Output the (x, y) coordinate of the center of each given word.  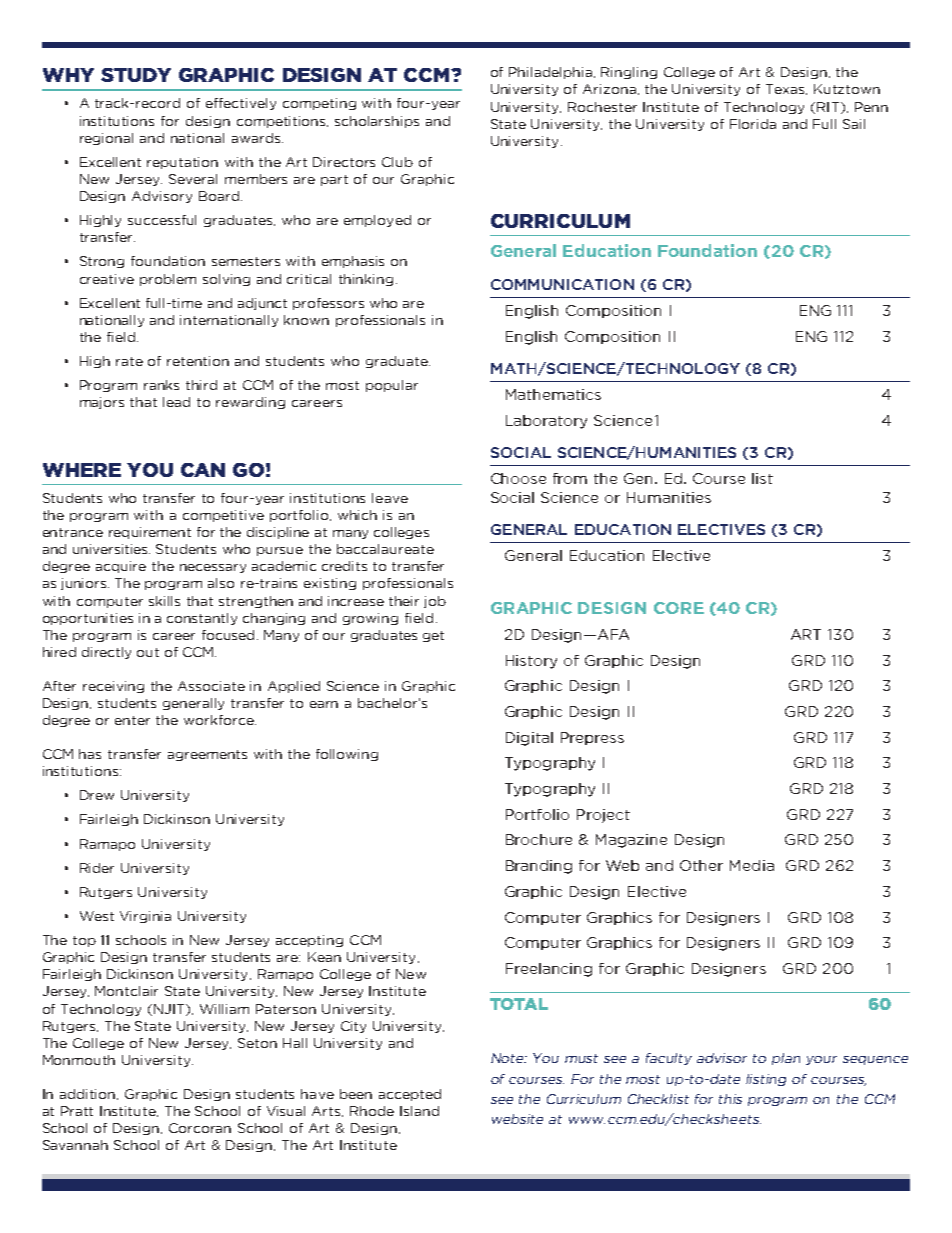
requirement (150, 533)
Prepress (592, 738)
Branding (539, 867)
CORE (679, 608)
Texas (786, 89)
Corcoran (200, 1128)
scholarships (377, 122)
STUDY (136, 75)
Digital (529, 739)
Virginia (145, 917)
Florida (753, 124)
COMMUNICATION (562, 284)
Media (752, 865)
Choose (518, 478)
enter (132, 720)
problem (168, 280)
